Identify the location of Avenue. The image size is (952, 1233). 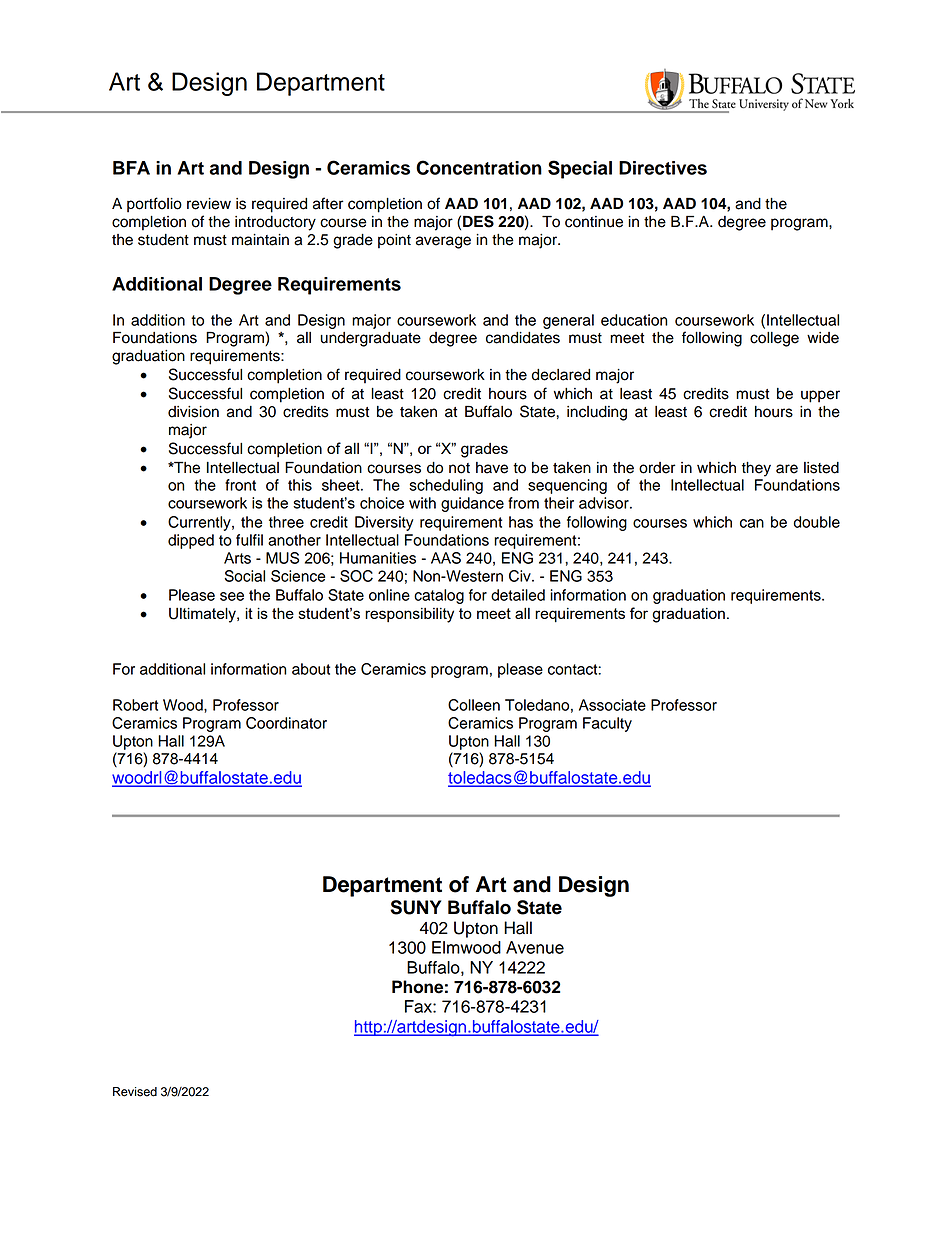
(535, 947).
